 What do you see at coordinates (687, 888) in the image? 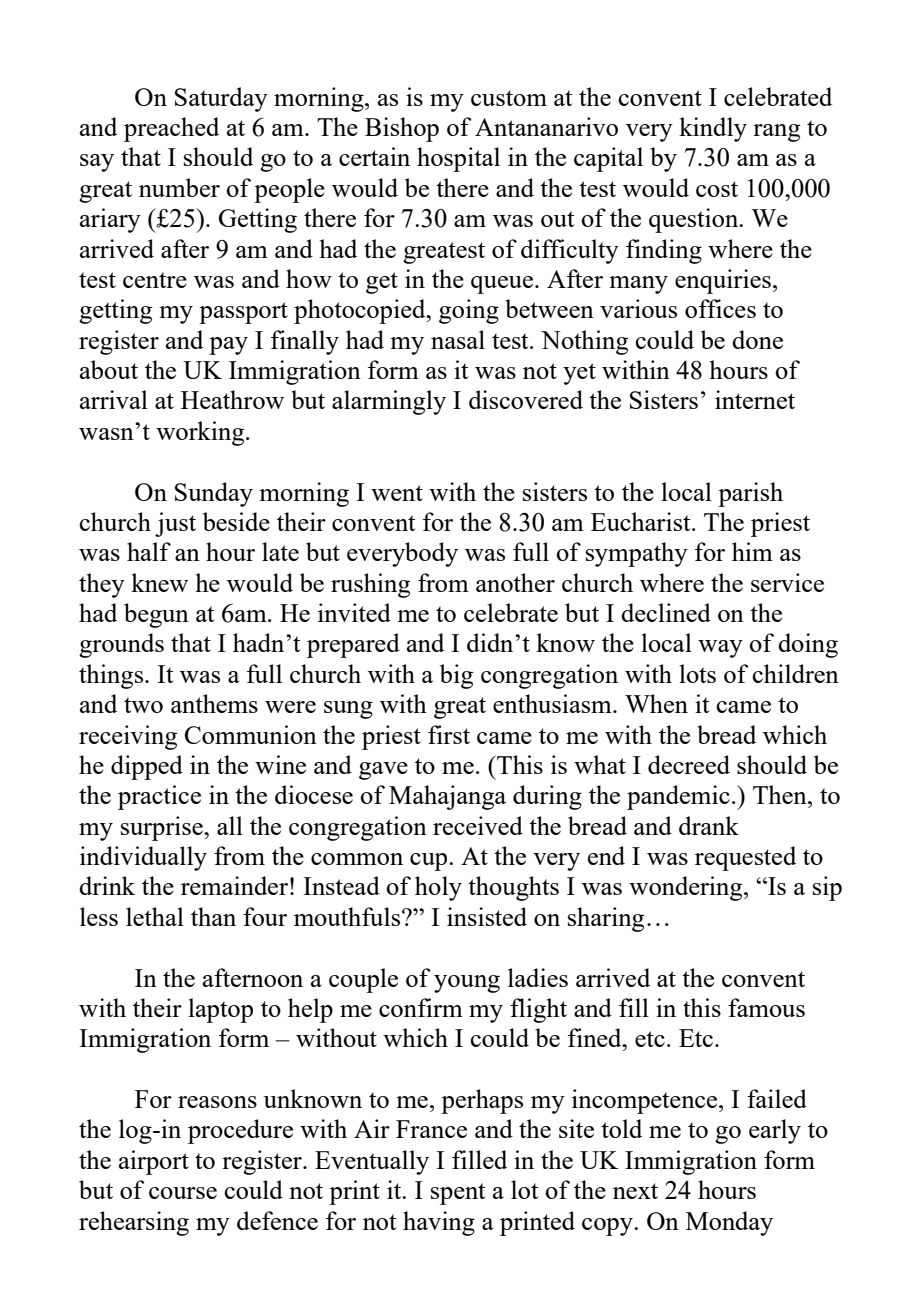
I see `wondering` at bounding box center [687, 888].
